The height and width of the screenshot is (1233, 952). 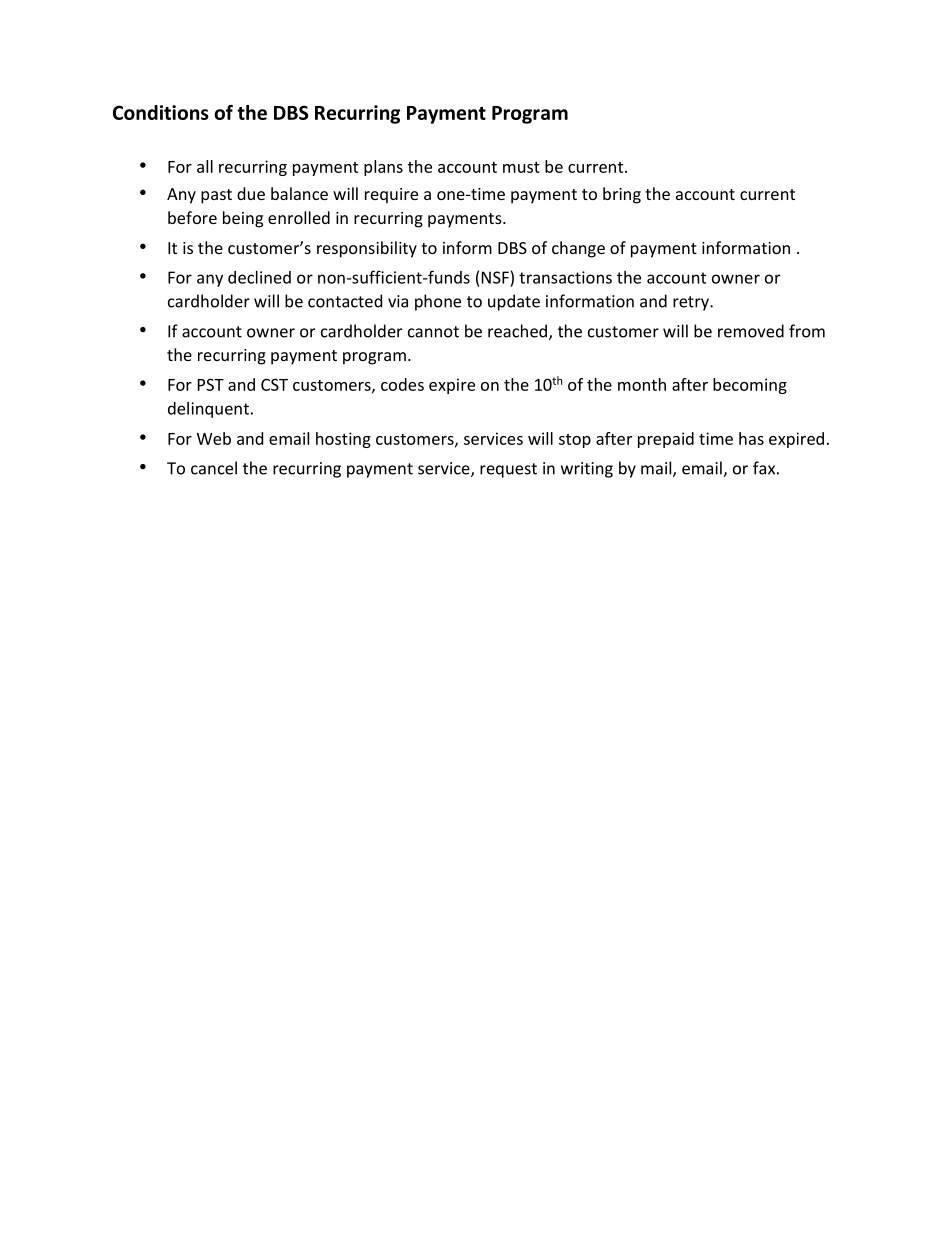 What do you see at coordinates (521, 167) in the screenshot?
I see `must` at bounding box center [521, 167].
